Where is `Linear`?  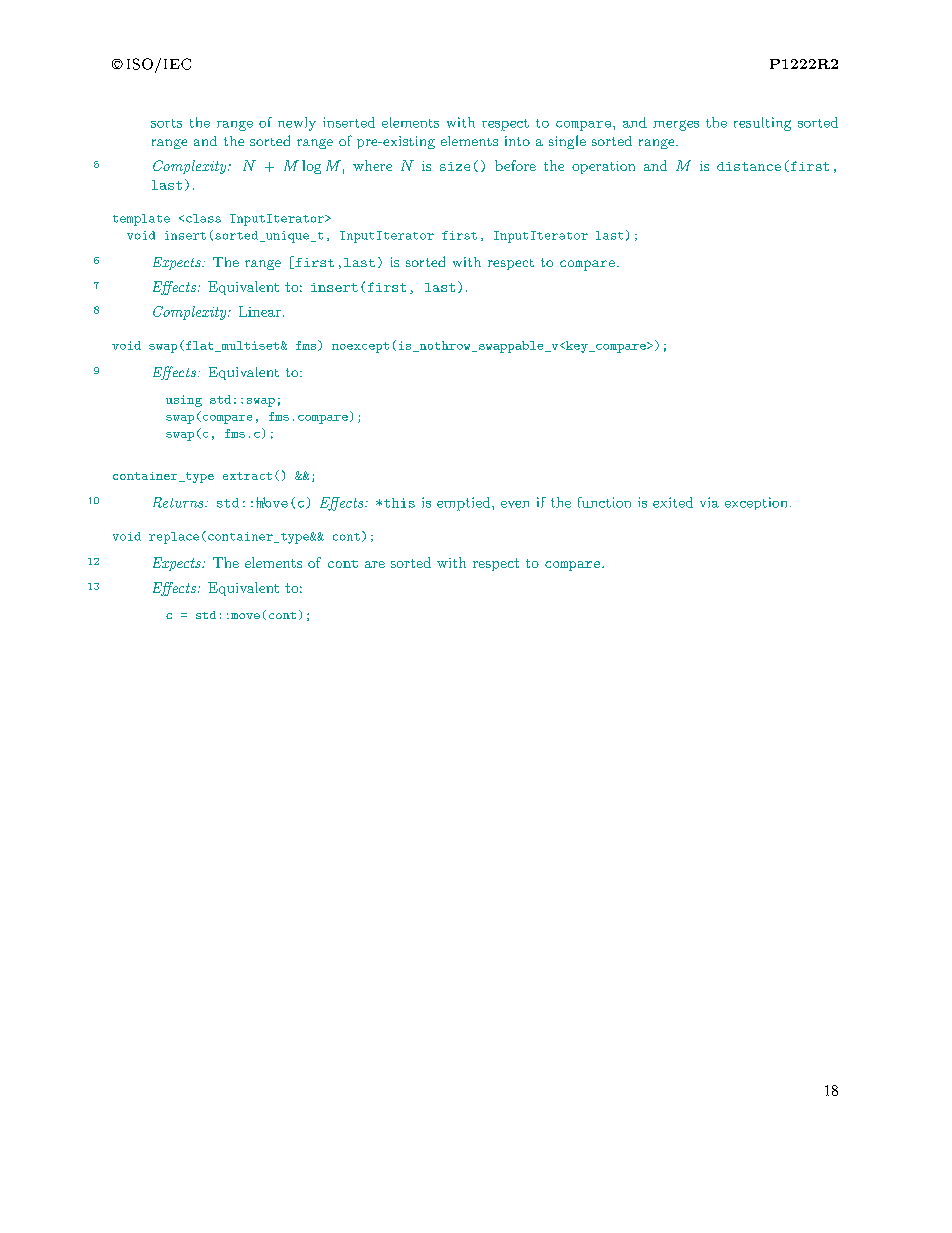
Linear is located at coordinates (260, 311).
